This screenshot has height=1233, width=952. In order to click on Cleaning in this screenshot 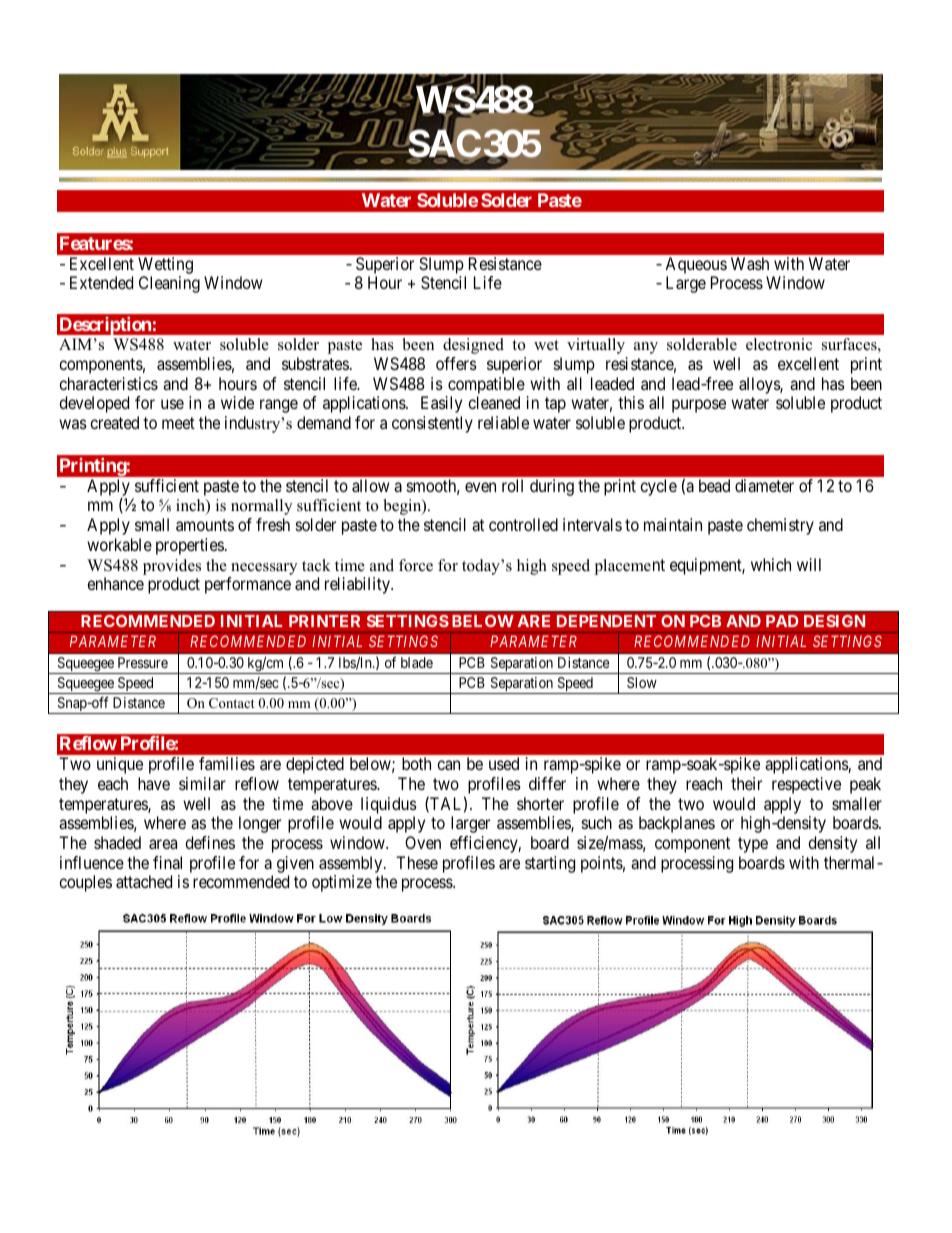, I will do `click(169, 284)`.
